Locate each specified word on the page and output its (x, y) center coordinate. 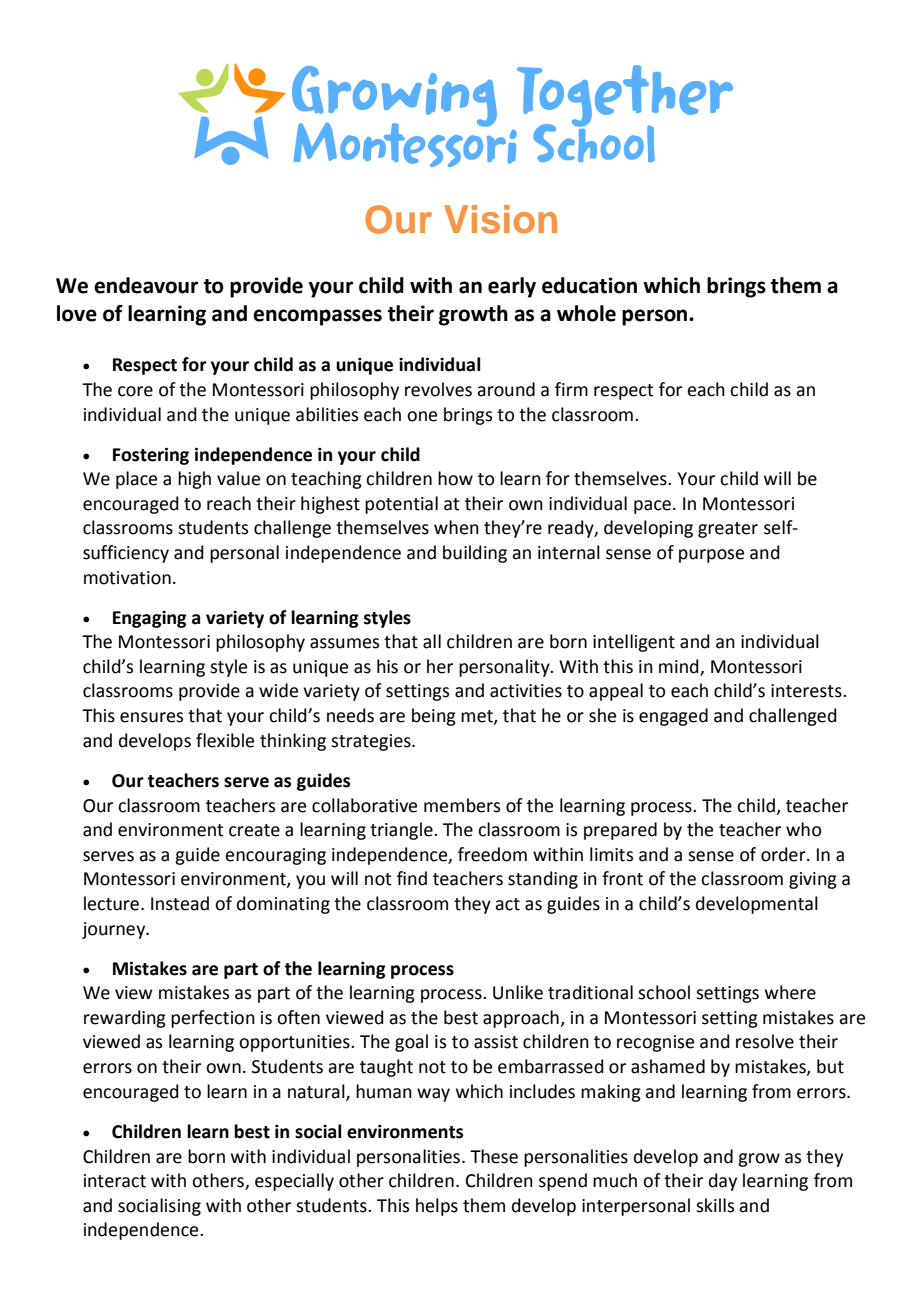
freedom (492, 854)
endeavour (146, 285)
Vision (500, 219)
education (589, 285)
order (784, 854)
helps (437, 1207)
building (475, 554)
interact (115, 1181)
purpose (711, 556)
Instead (180, 903)
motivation (127, 578)
